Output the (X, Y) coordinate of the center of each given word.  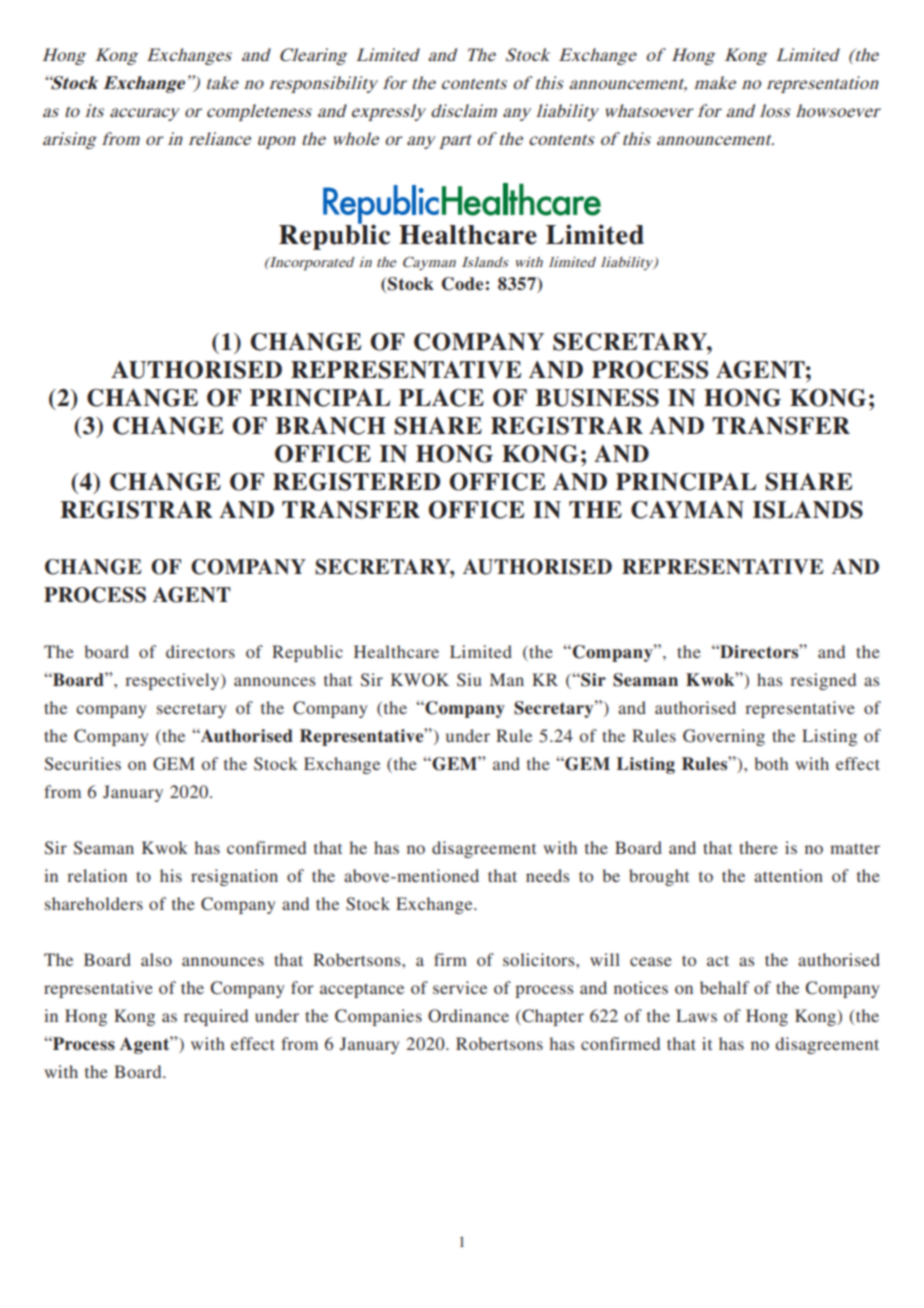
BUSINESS (597, 398)
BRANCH (330, 426)
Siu (469, 680)
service (460, 987)
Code (462, 284)
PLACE (441, 398)
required (216, 1017)
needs (547, 875)
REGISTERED (357, 482)
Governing (724, 737)
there (758, 847)
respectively (173, 681)
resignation (234, 877)
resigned (823, 681)
